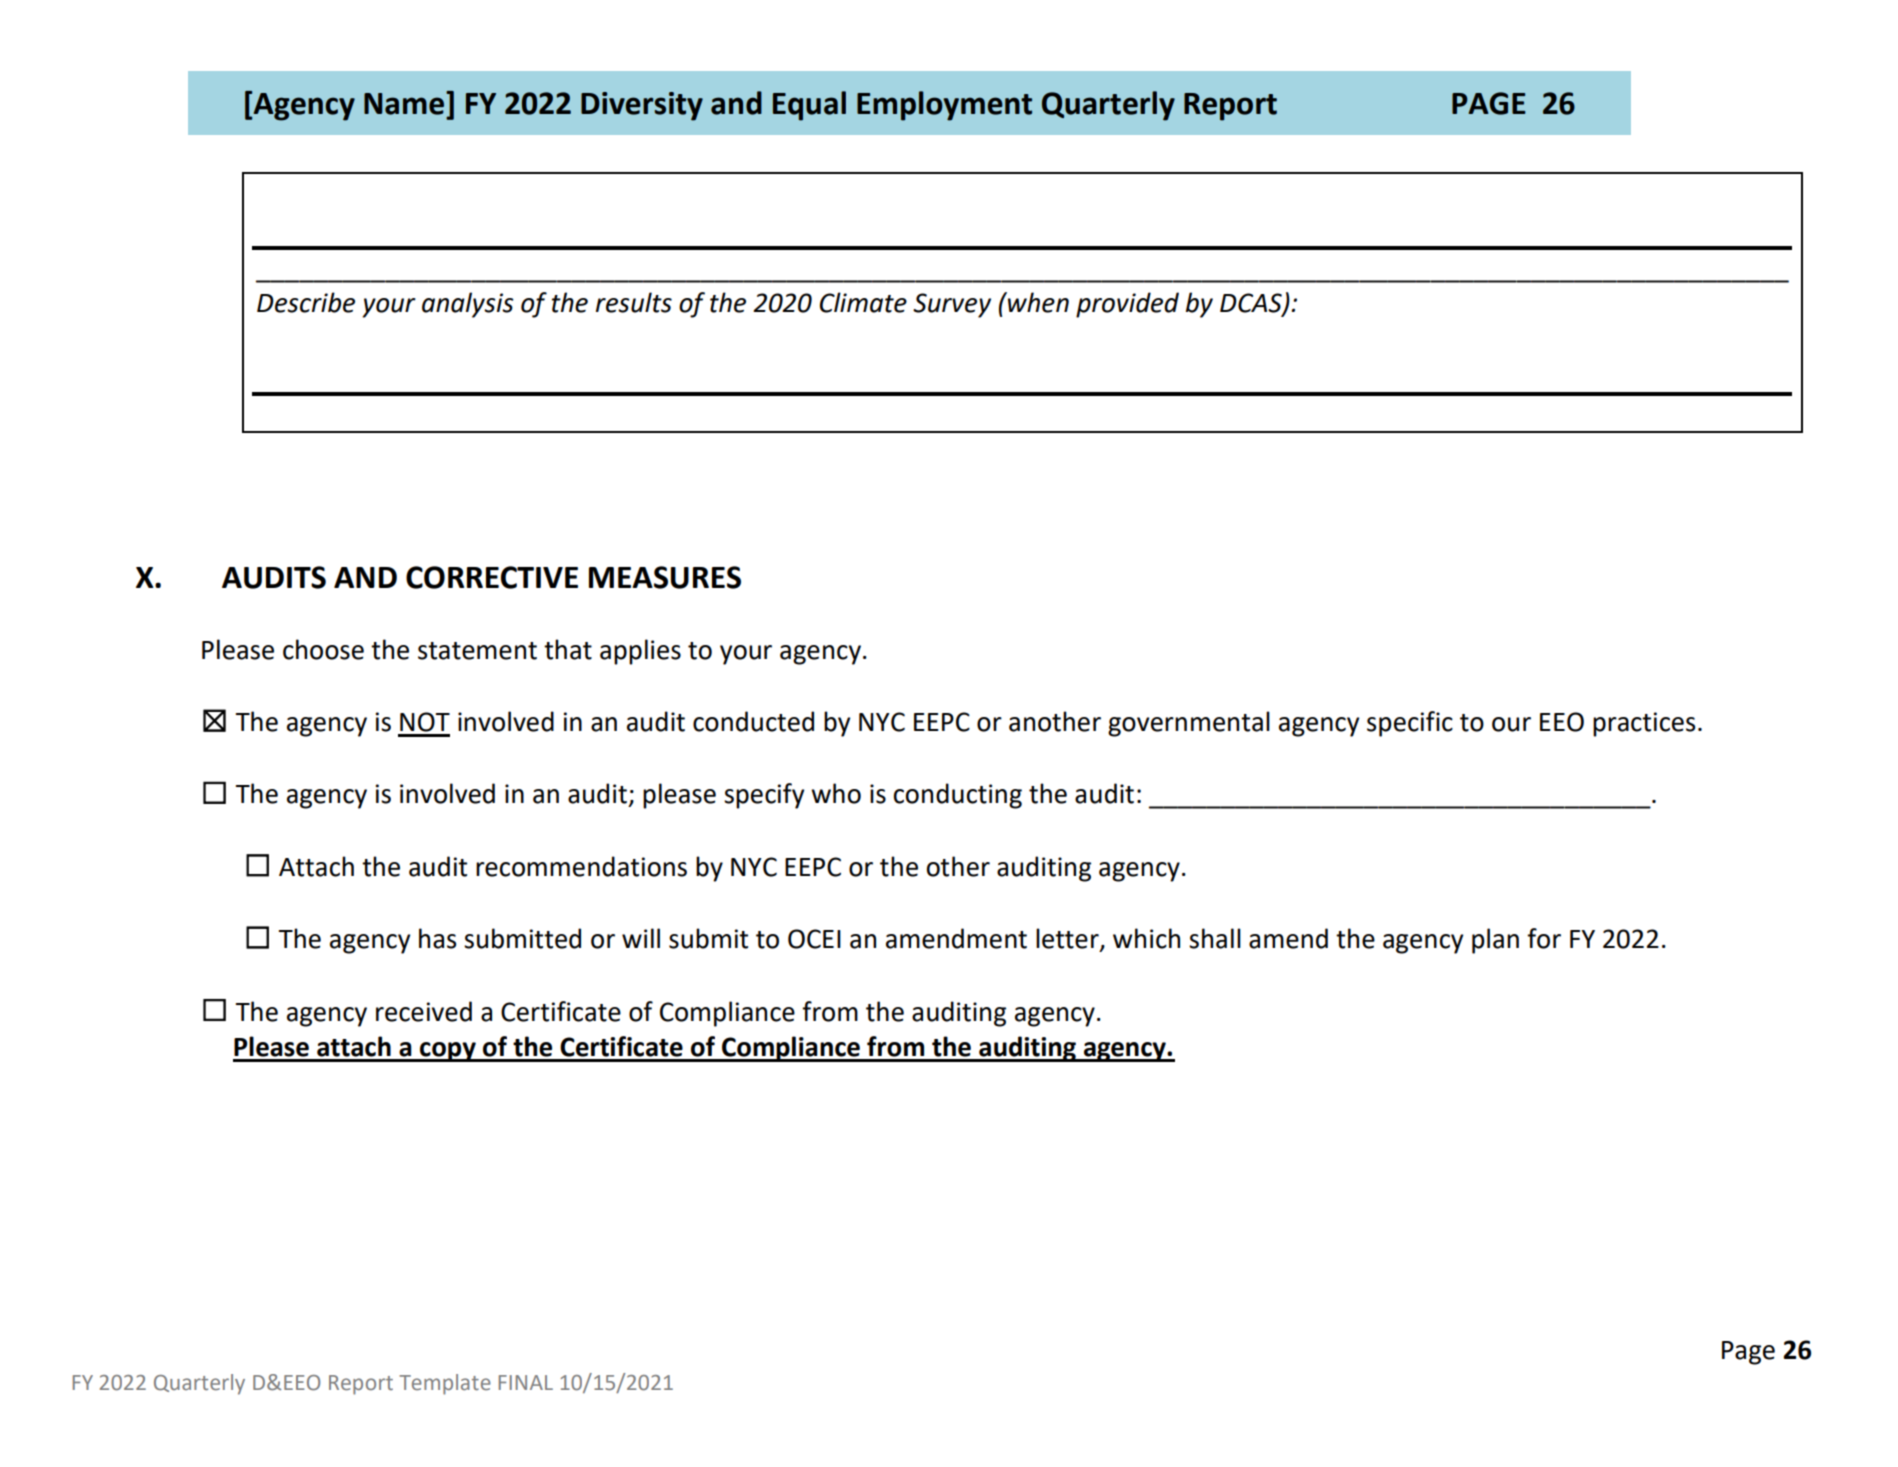 The width and height of the document is (1898, 1467). I want to click on analysis, so click(468, 305).
